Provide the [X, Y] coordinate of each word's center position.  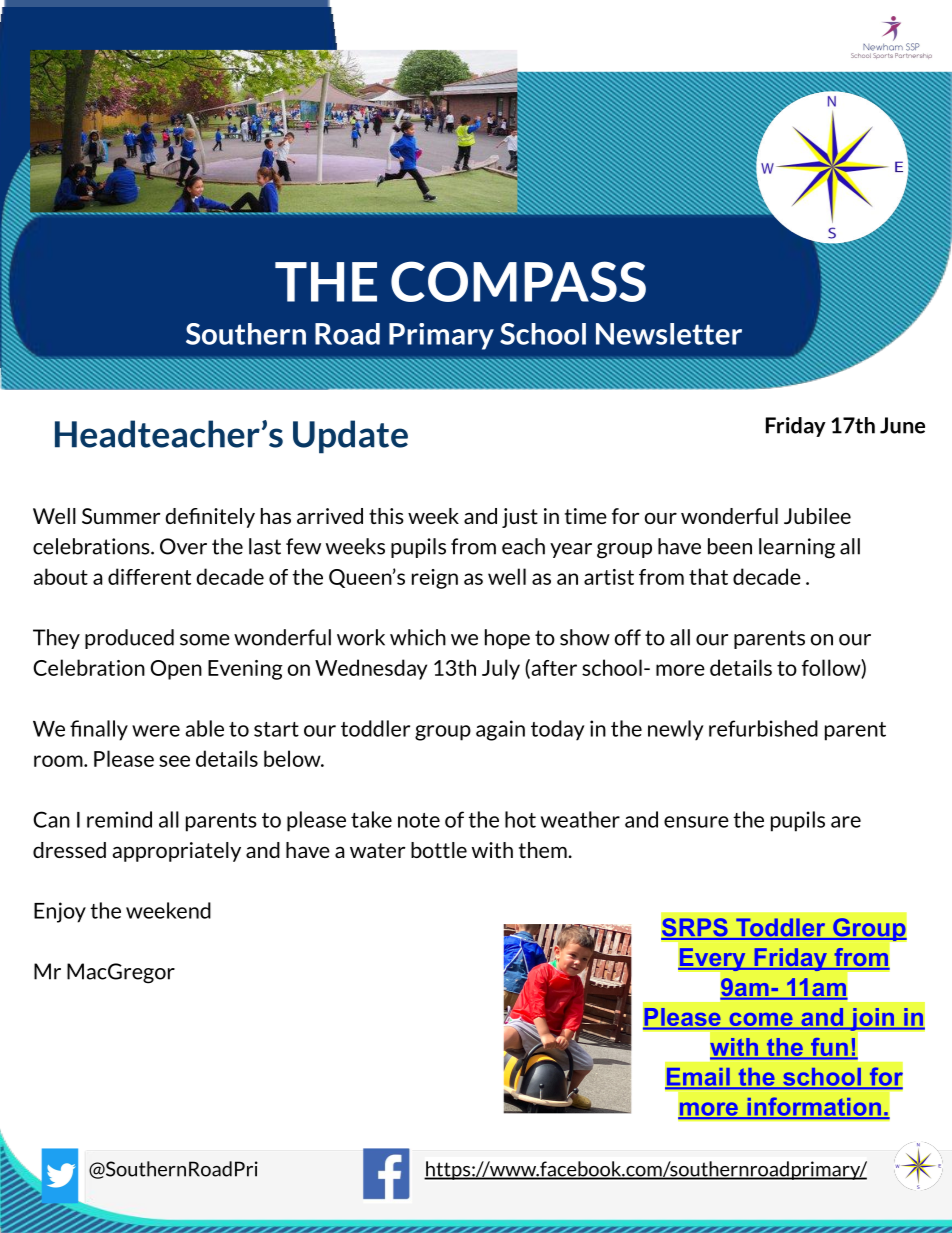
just [520, 518]
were [156, 731]
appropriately [176, 852]
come [761, 1021]
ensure [696, 822]
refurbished [763, 728]
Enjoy [60, 912]
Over [183, 546]
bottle [439, 850]
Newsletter [669, 334]
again [500, 730]
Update [350, 437]
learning [797, 548]
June [902, 425]
